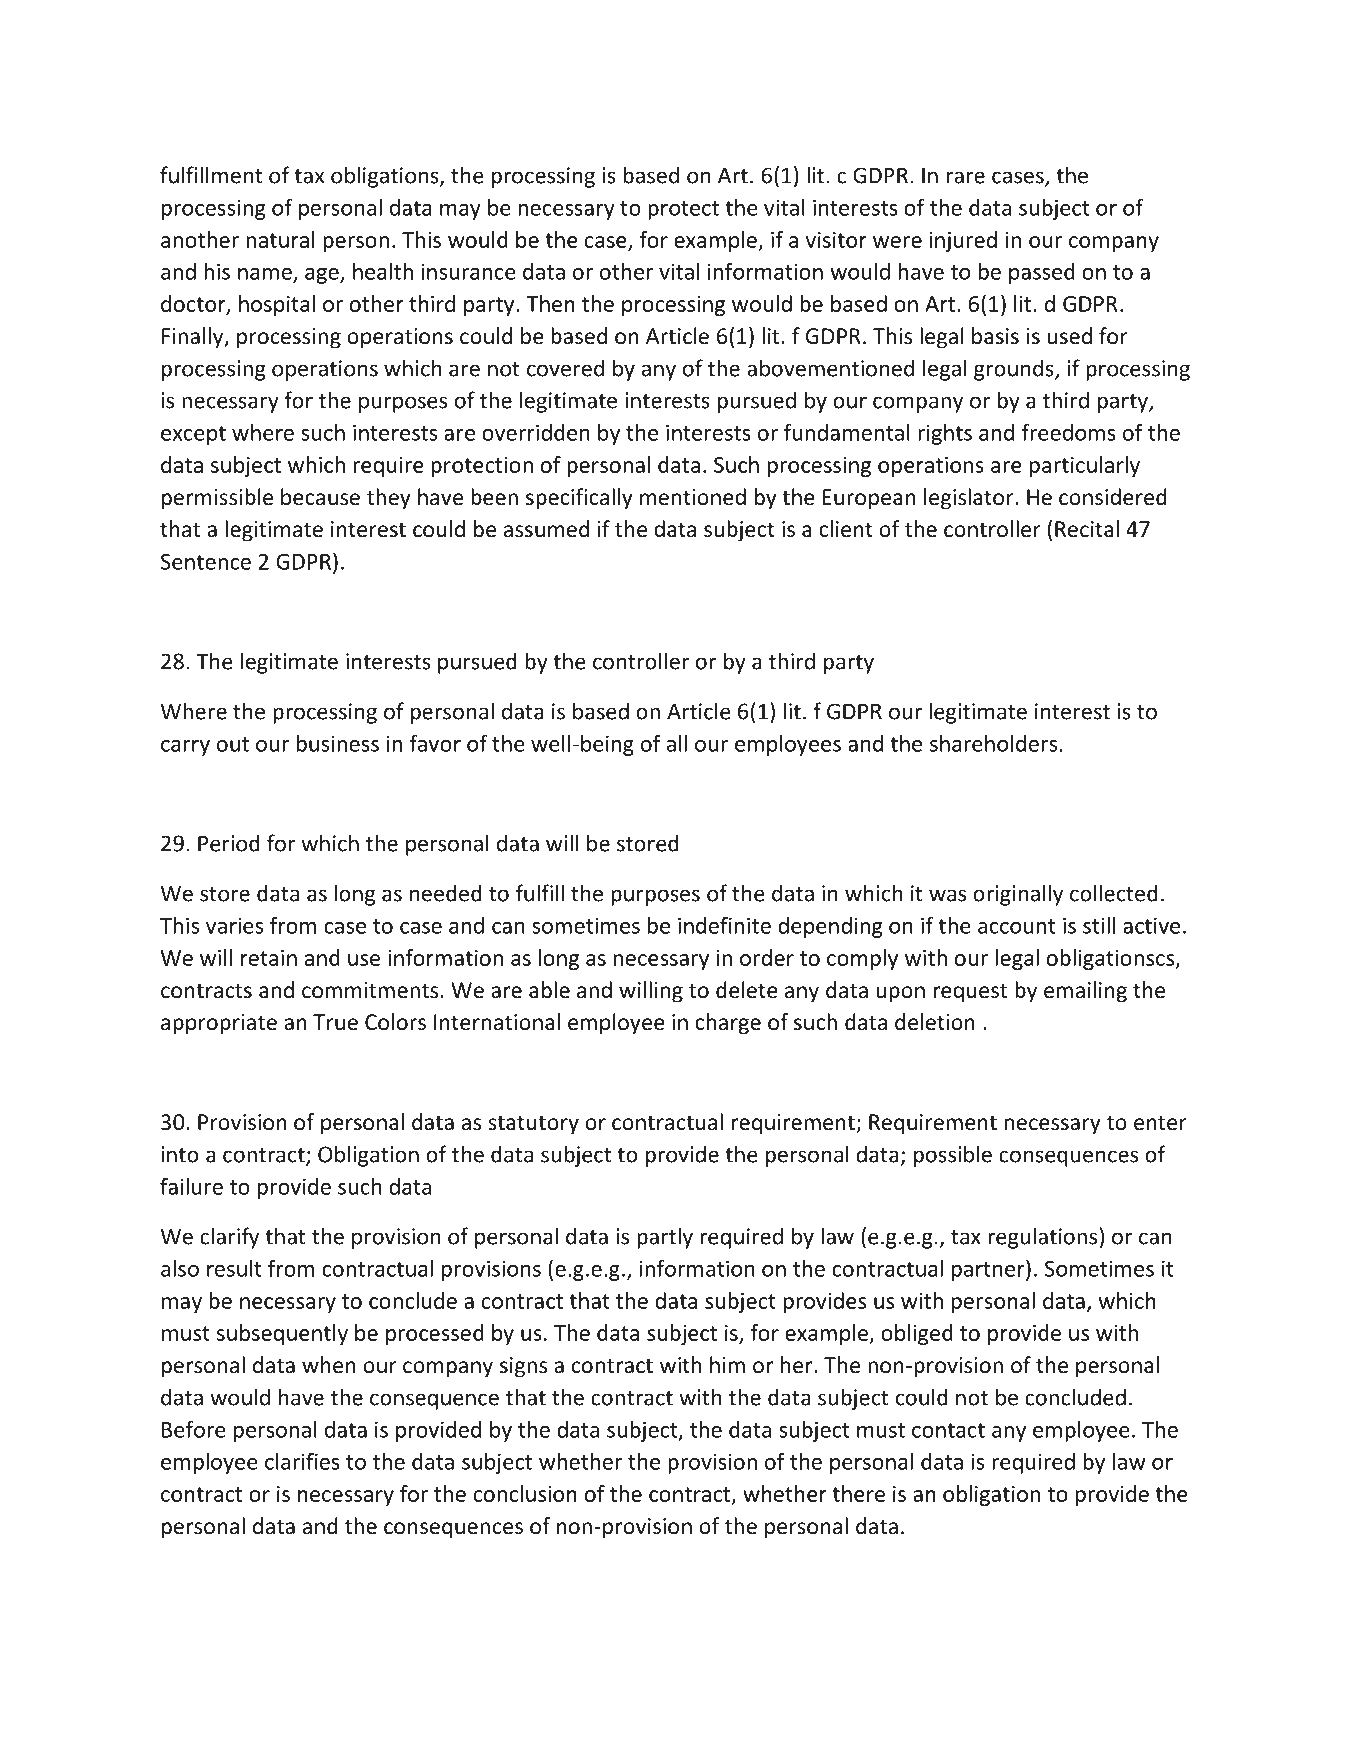 Image resolution: width=1359 pixels, height=1759 pixels. What do you see at coordinates (302, 1461) in the document?
I see `clarifies` at bounding box center [302, 1461].
